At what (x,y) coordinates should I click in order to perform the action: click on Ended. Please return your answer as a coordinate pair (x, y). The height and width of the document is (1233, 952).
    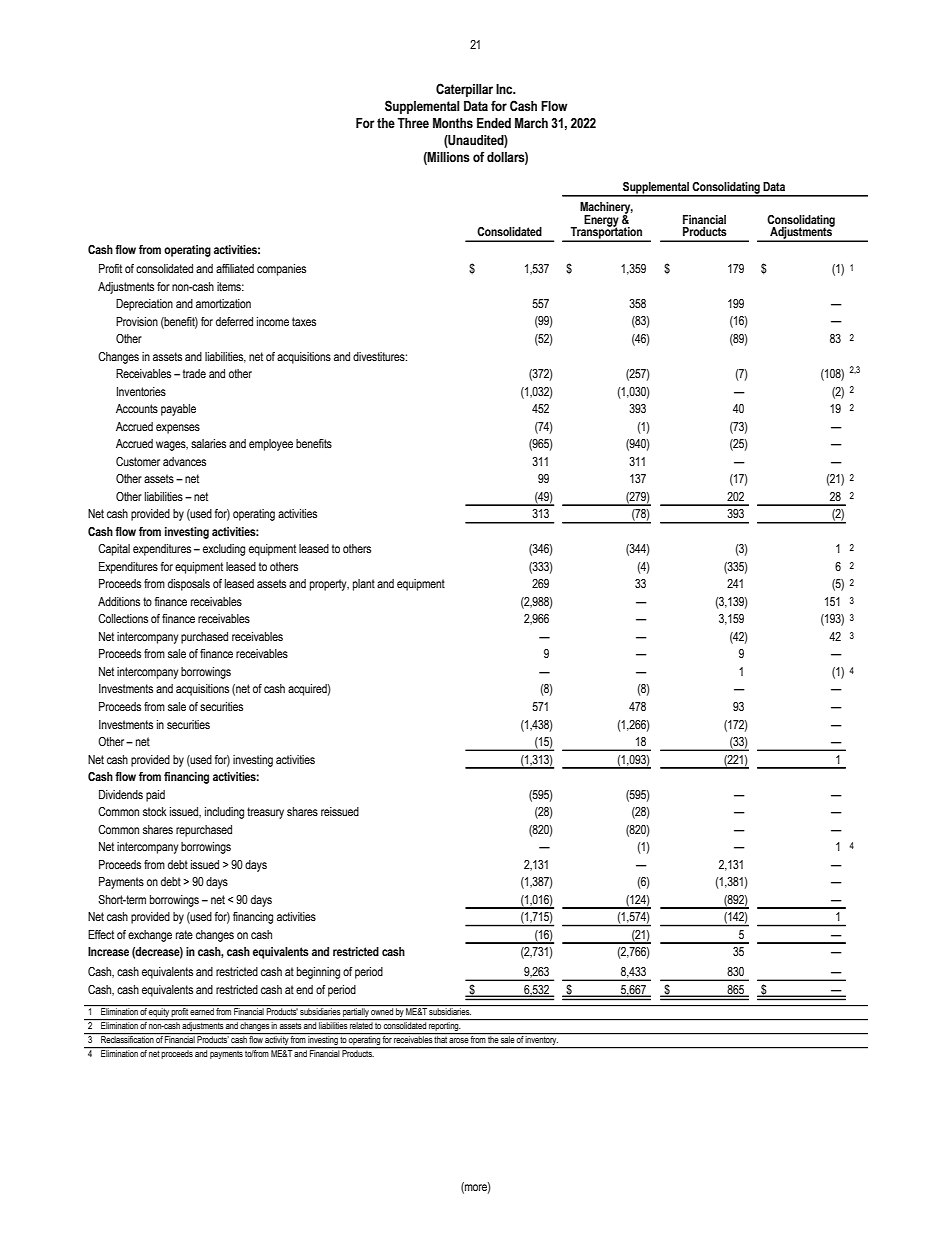
    Looking at the image, I should click on (494, 123).
